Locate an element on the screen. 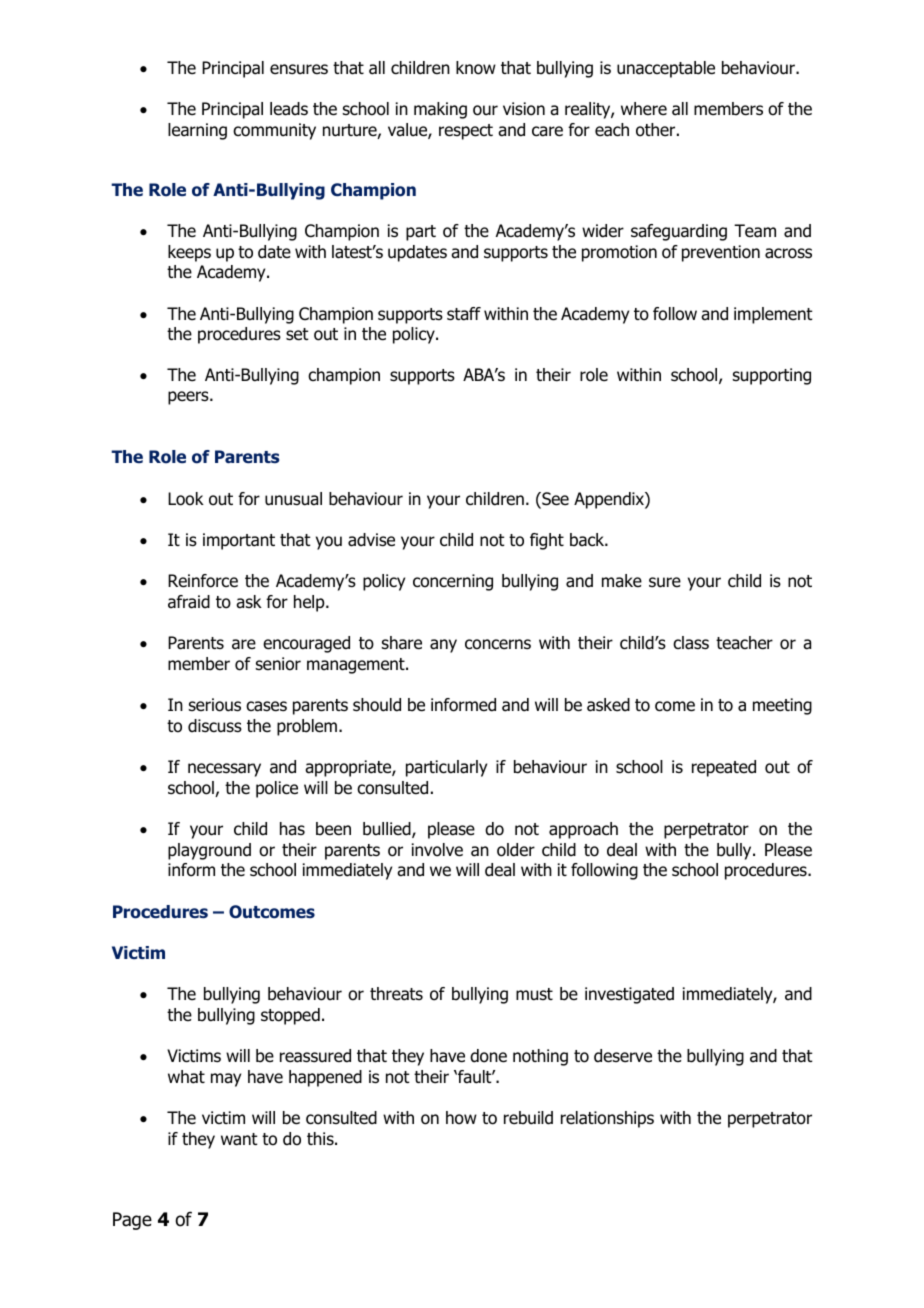 The height and width of the screenshot is (1308, 924). involve is located at coordinates (437, 850).
